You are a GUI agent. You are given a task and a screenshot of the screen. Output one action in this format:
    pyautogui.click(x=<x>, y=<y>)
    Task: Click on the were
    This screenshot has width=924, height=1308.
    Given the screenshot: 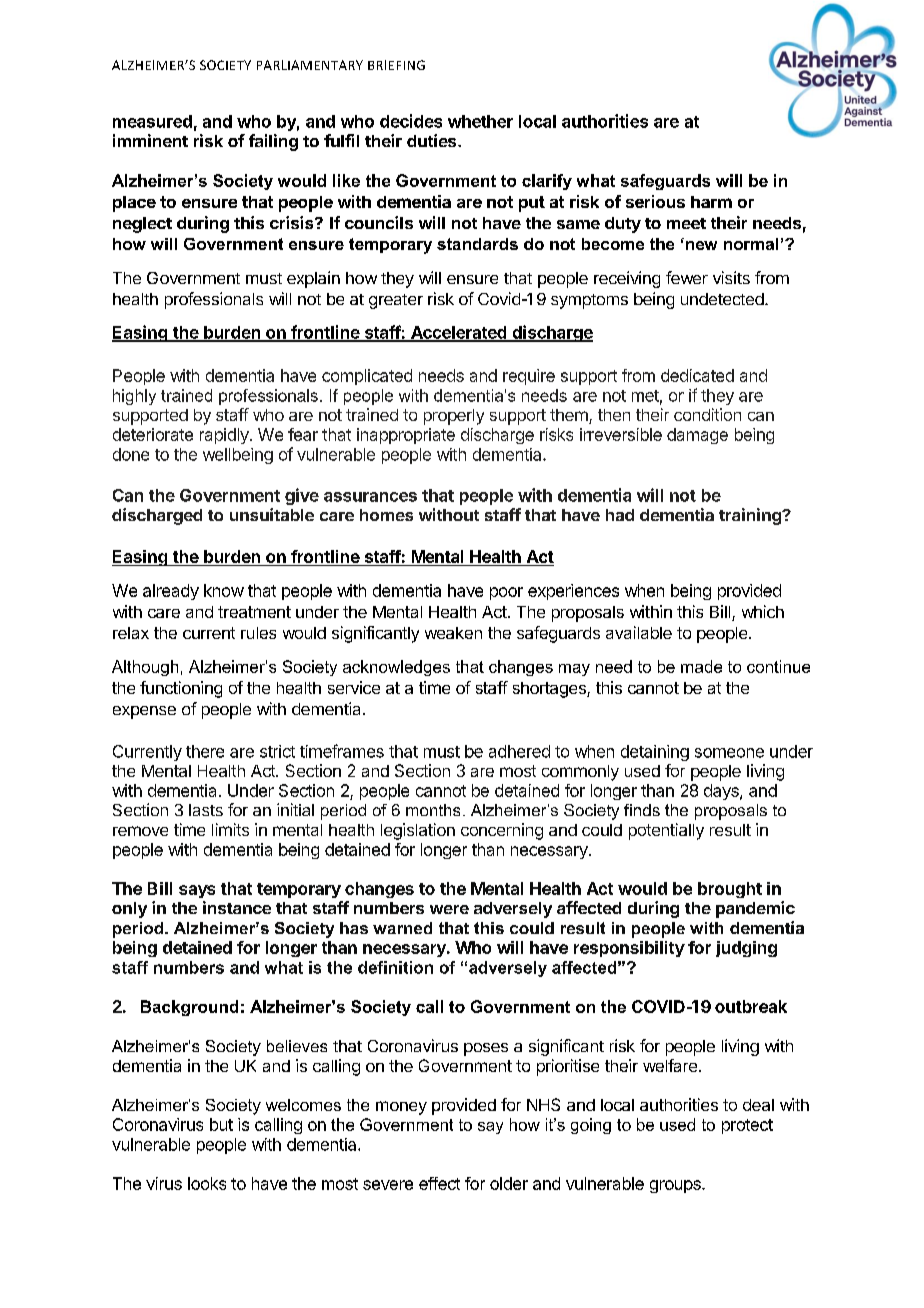 What is the action you would take?
    pyautogui.click(x=449, y=909)
